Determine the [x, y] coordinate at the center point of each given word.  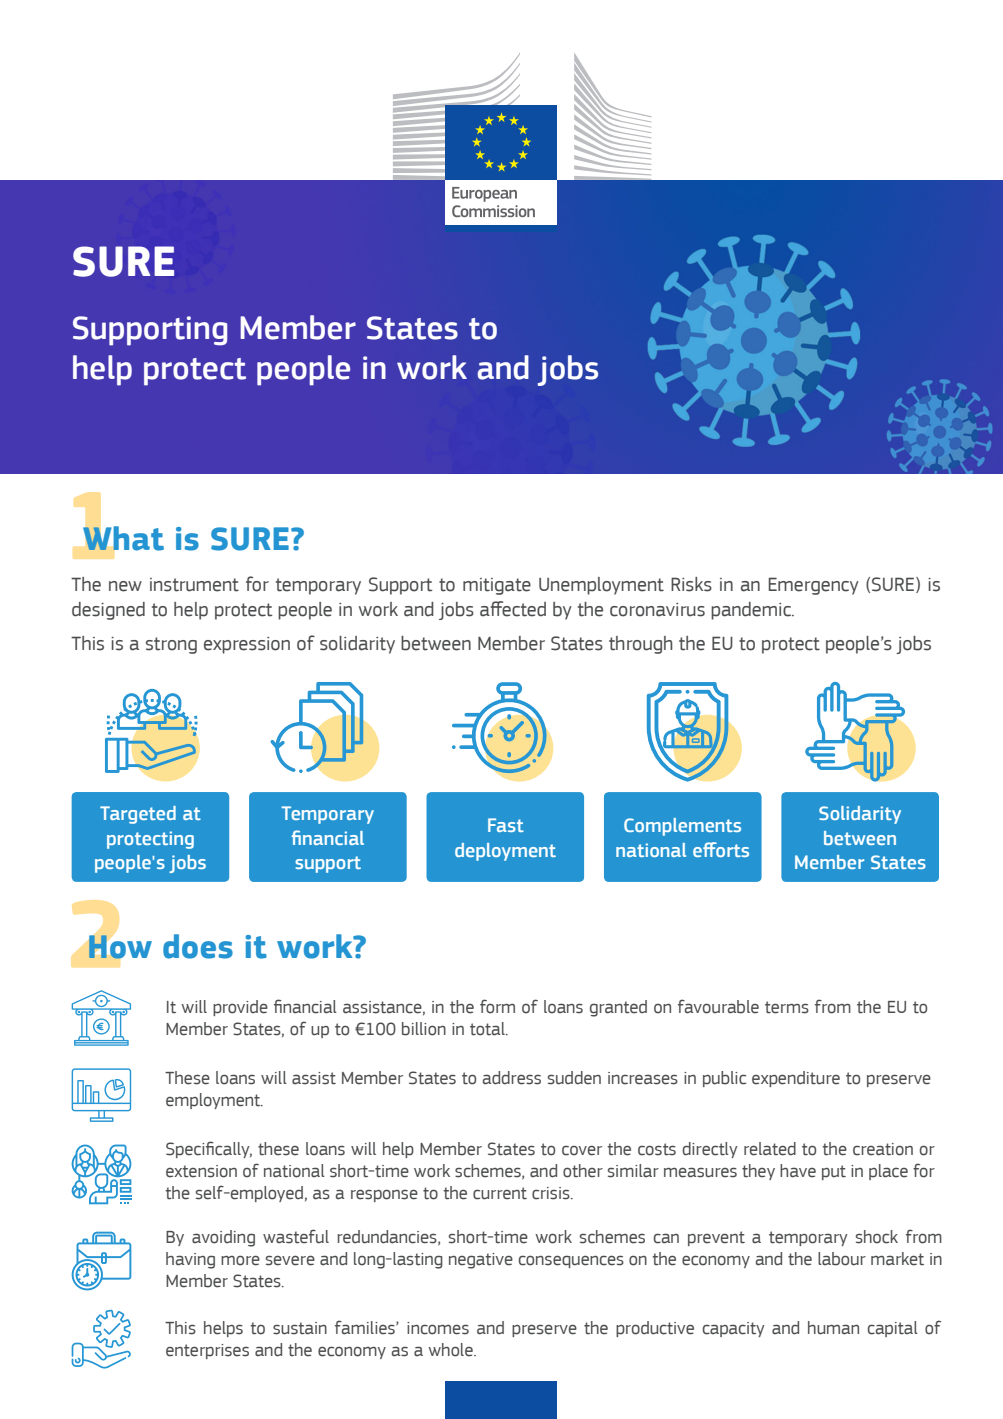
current [500, 1193]
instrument [194, 585]
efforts [721, 849]
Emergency [814, 586]
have [798, 1171]
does [198, 946]
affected [513, 609]
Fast [506, 825]
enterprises [207, 1351]
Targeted [138, 815]
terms [787, 1007]
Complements [682, 827]
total [488, 1029]
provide [240, 1008]
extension [201, 1171]
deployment [505, 852]
